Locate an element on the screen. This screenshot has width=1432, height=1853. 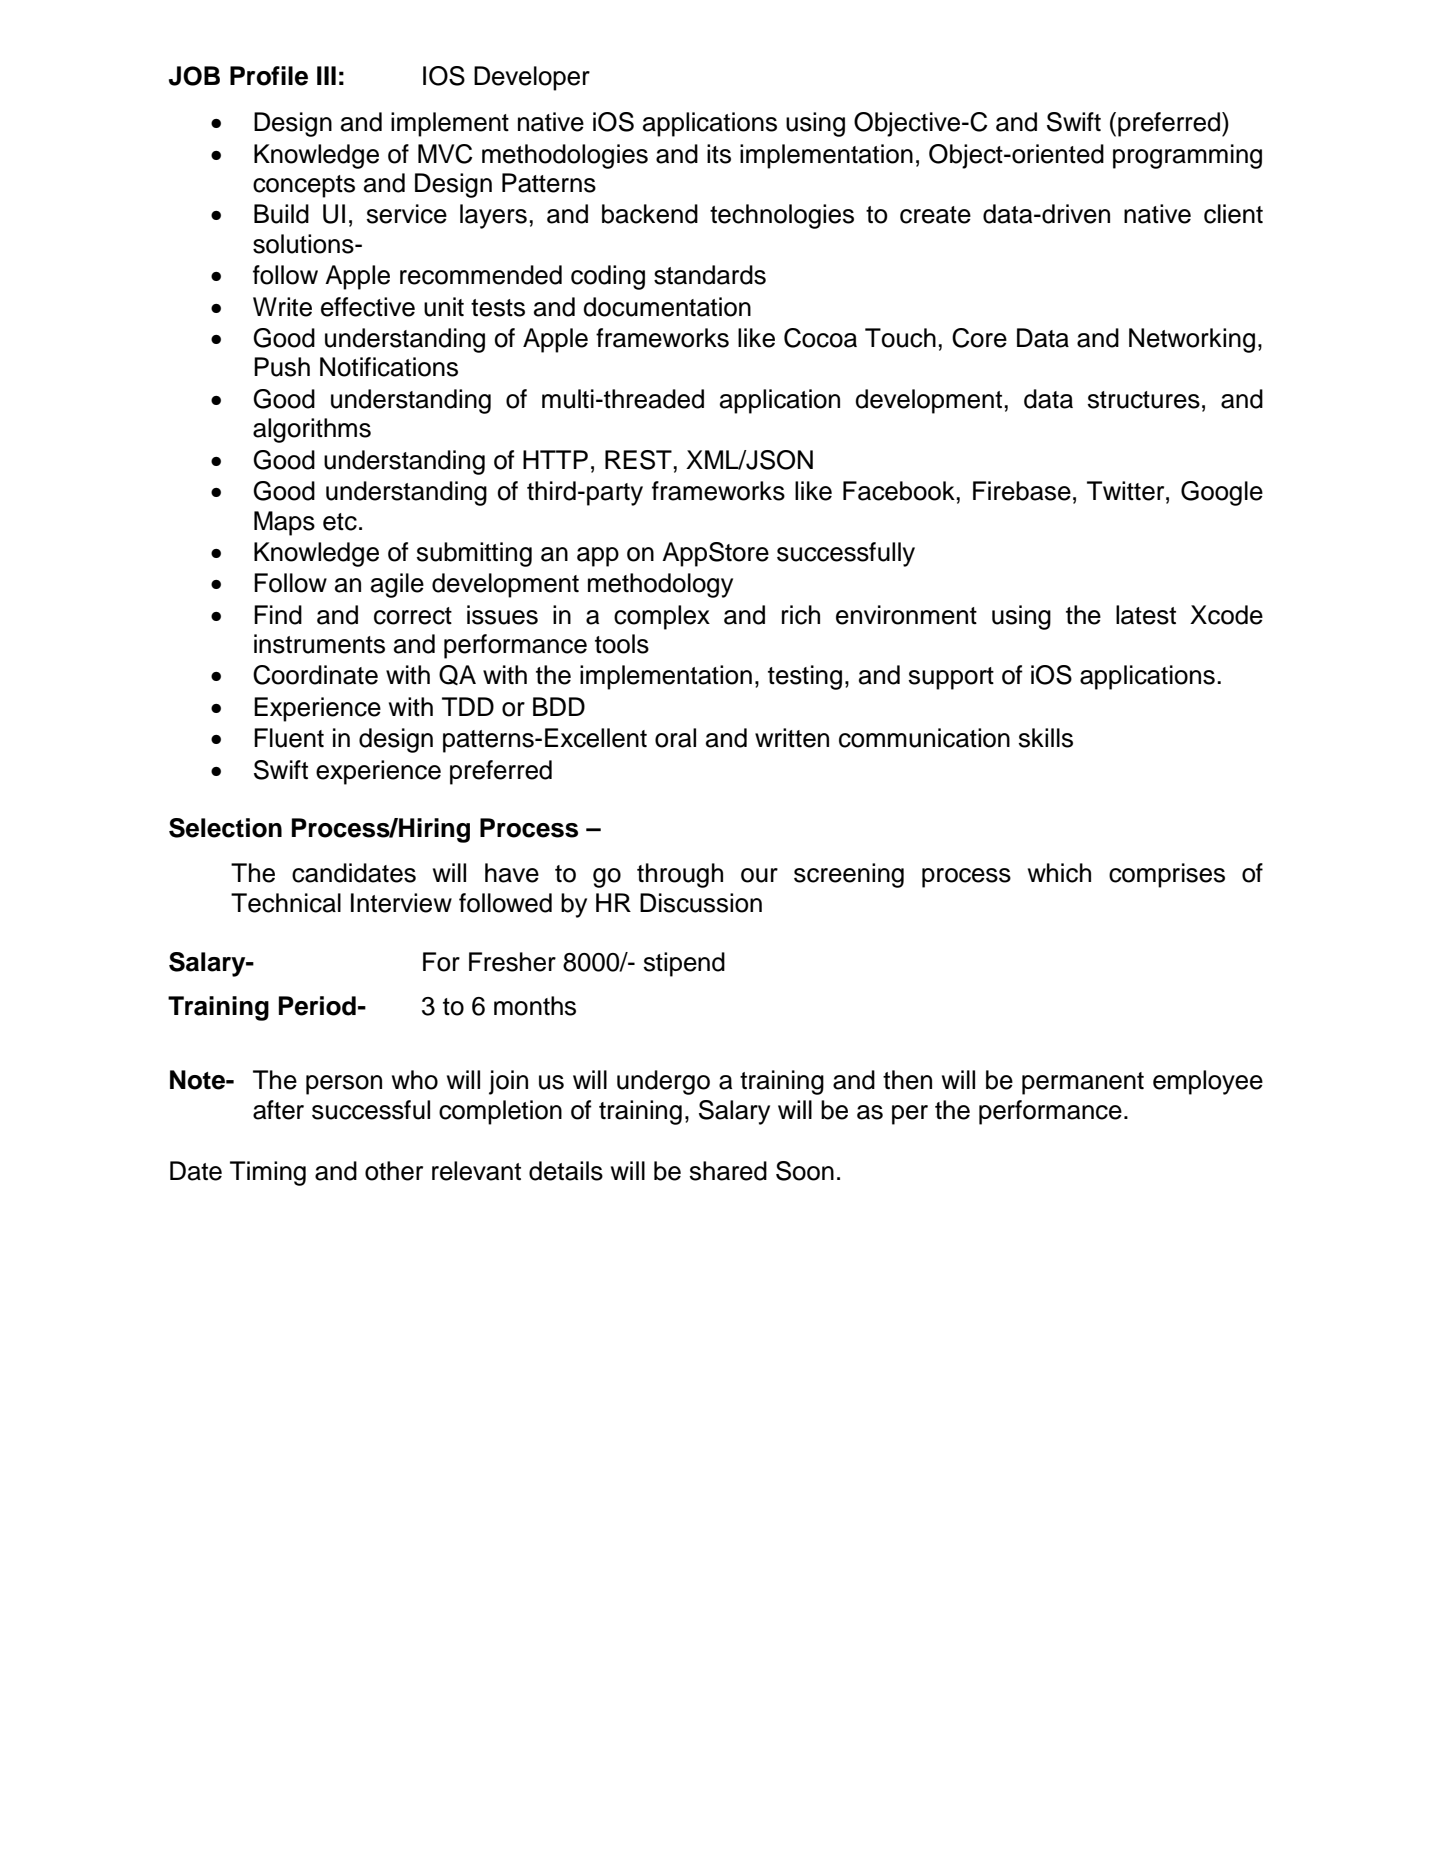
III is located at coordinates (326, 75).
